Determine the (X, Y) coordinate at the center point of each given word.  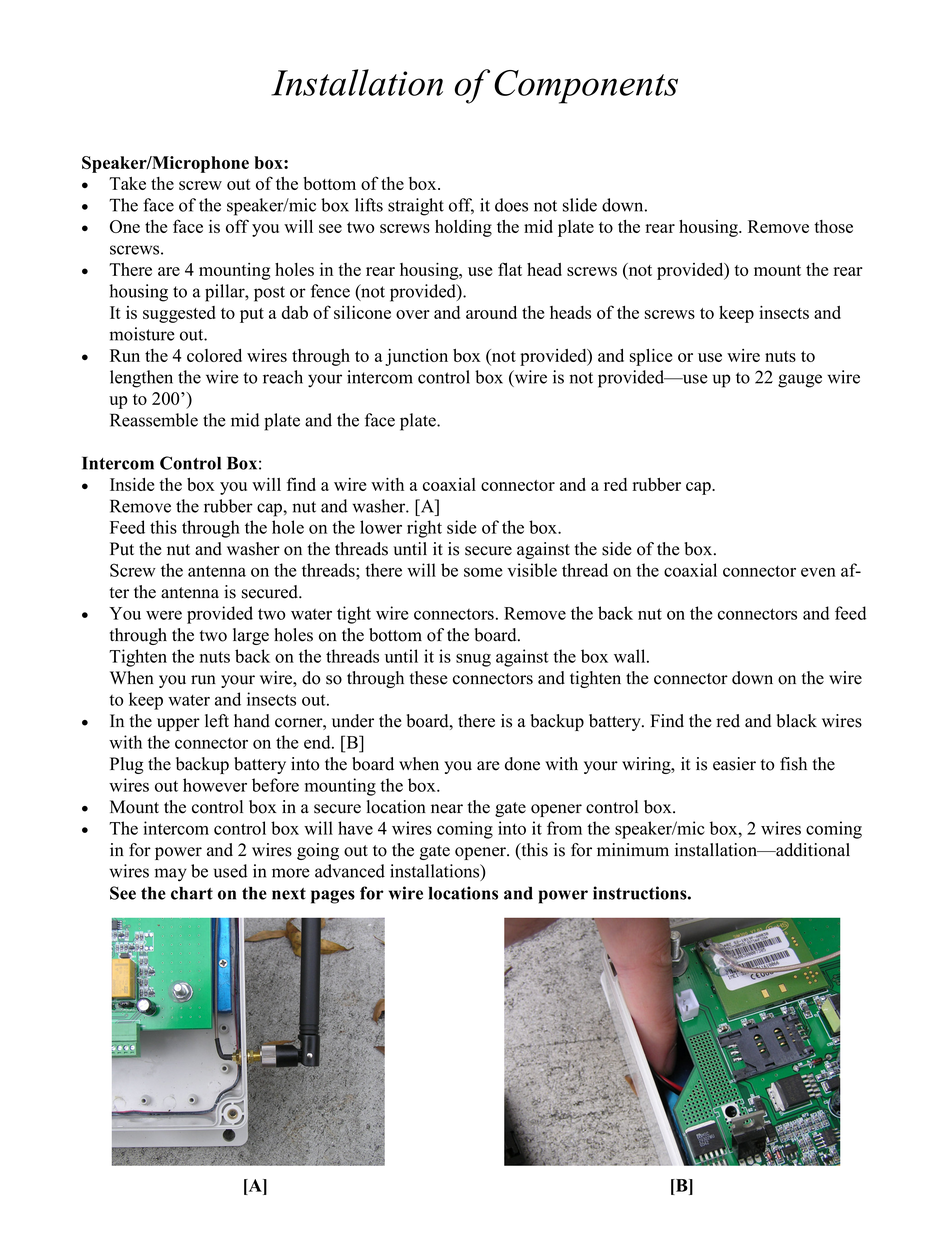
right (424, 529)
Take (127, 183)
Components (586, 87)
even (818, 572)
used (231, 871)
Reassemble (154, 420)
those (833, 226)
